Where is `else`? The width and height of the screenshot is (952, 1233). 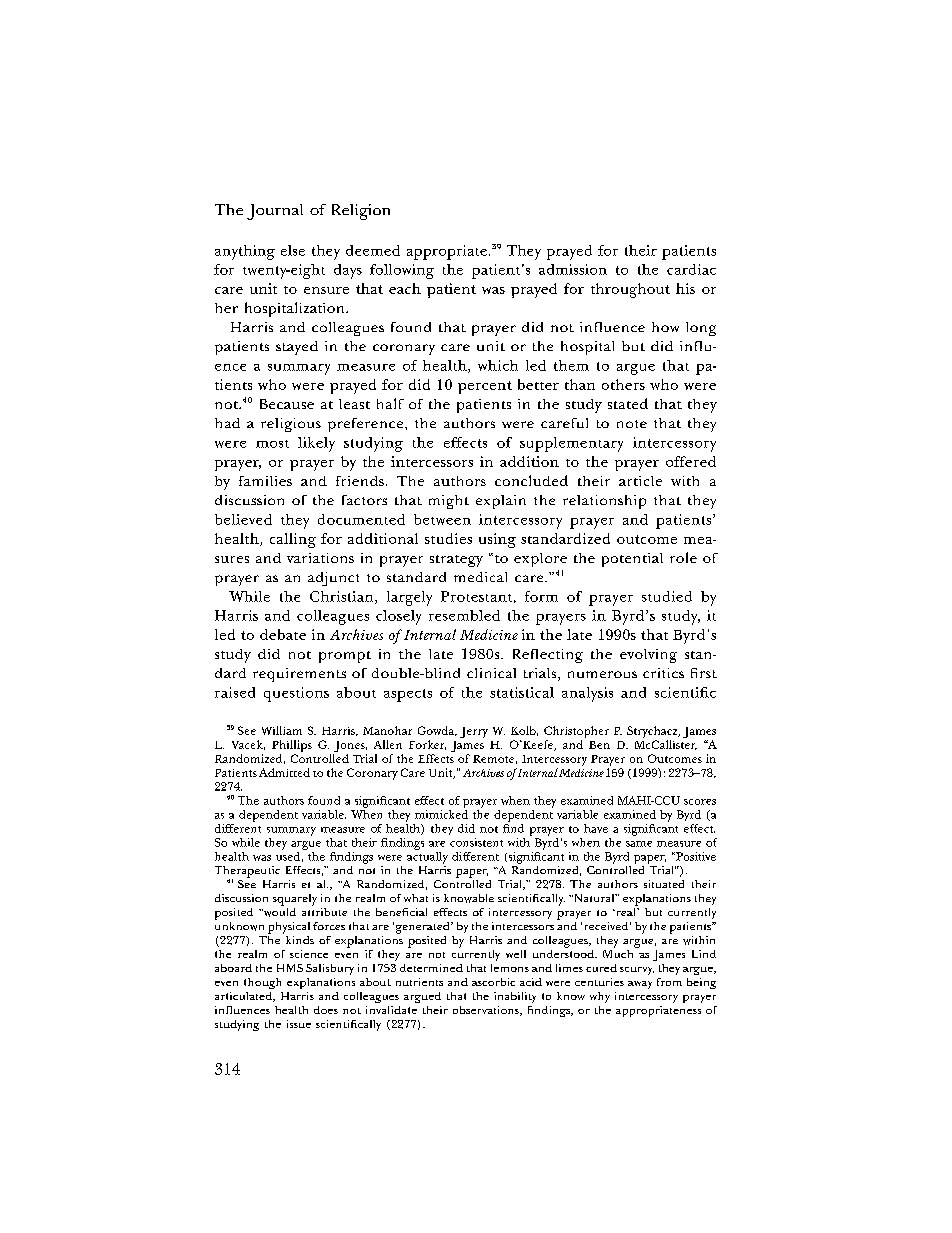 else is located at coordinates (293, 250).
